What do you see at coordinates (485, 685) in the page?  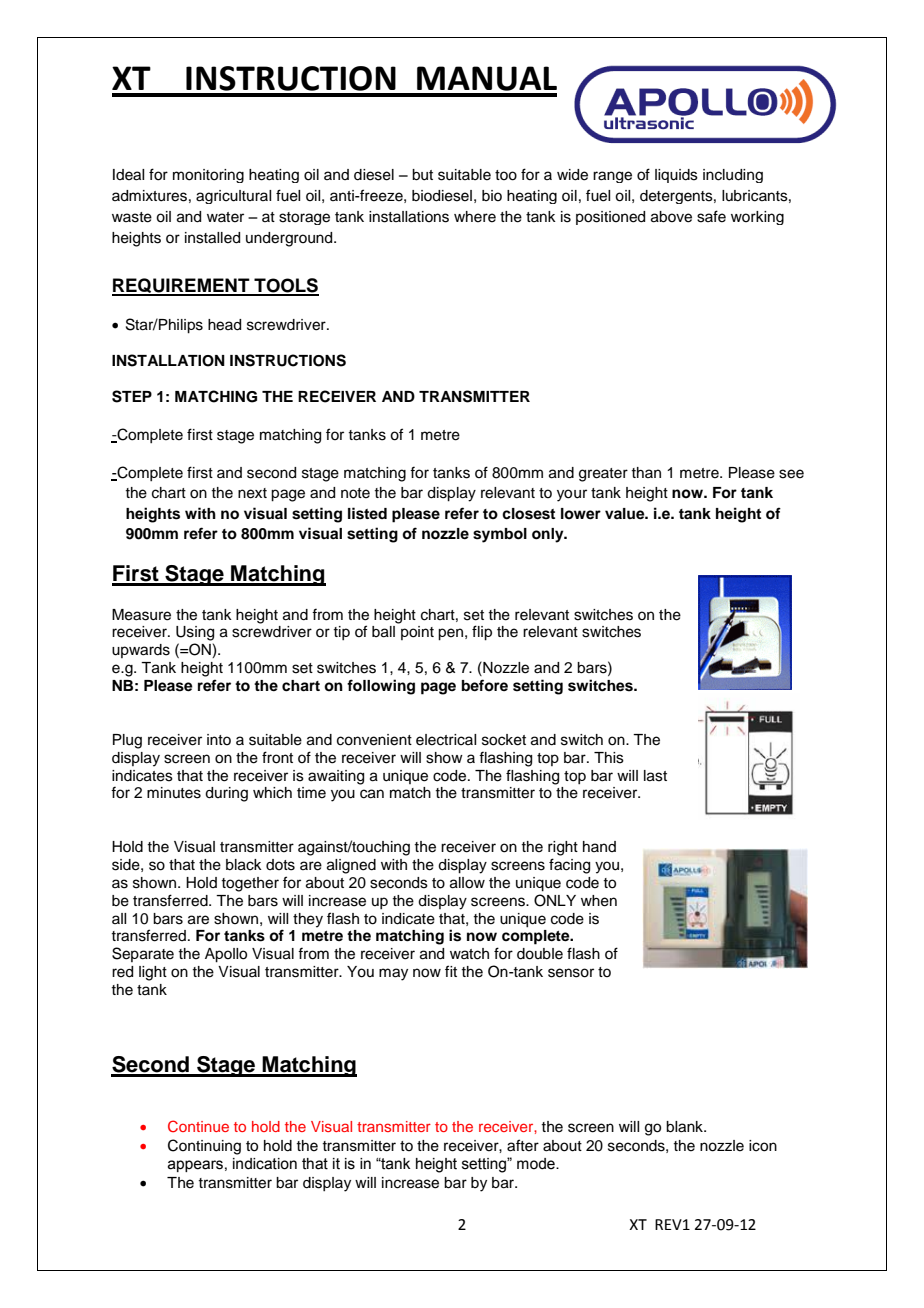 I see `before` at bounding box center [485, 685].
